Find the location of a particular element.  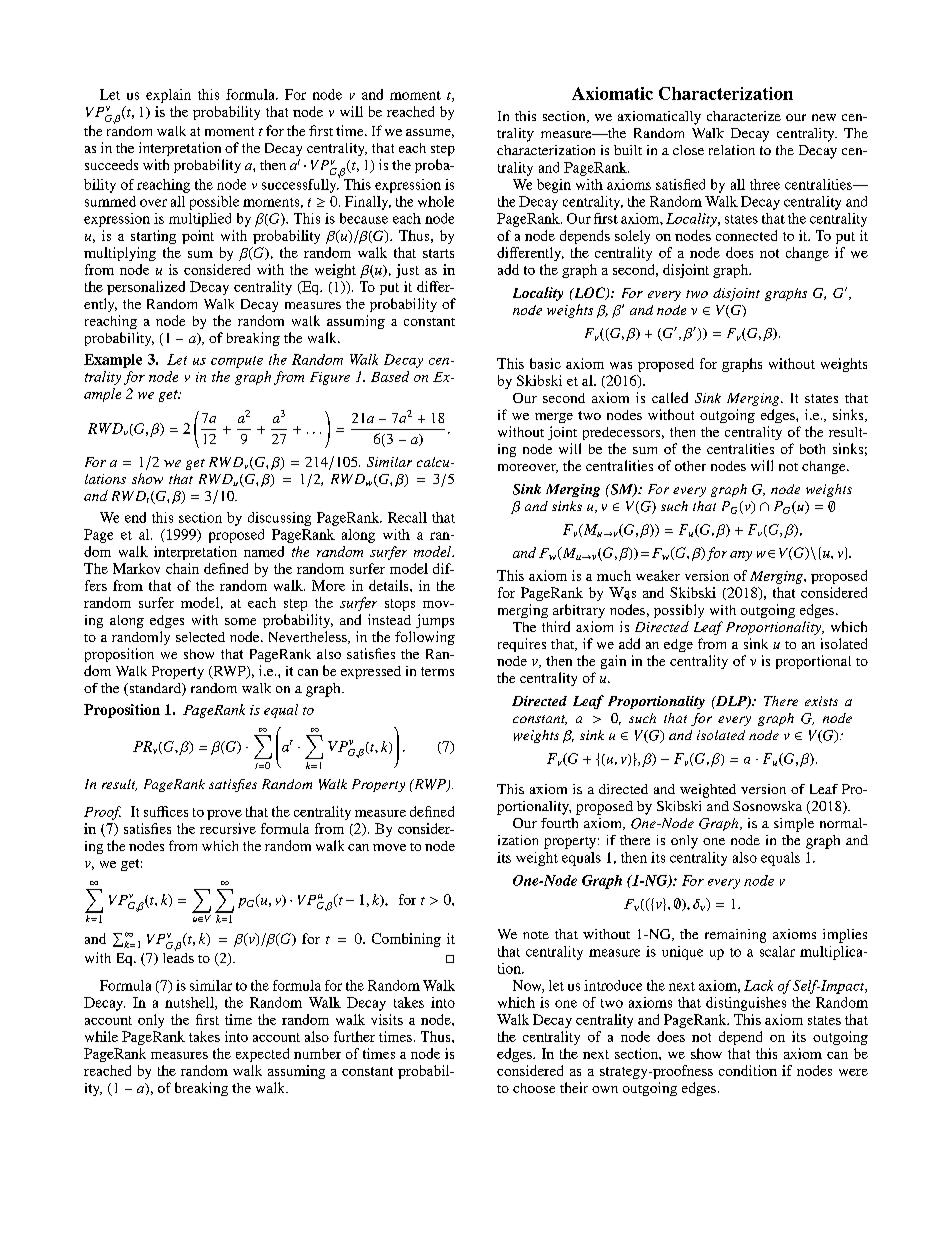

characterize is located at coordinates (744, 116).
